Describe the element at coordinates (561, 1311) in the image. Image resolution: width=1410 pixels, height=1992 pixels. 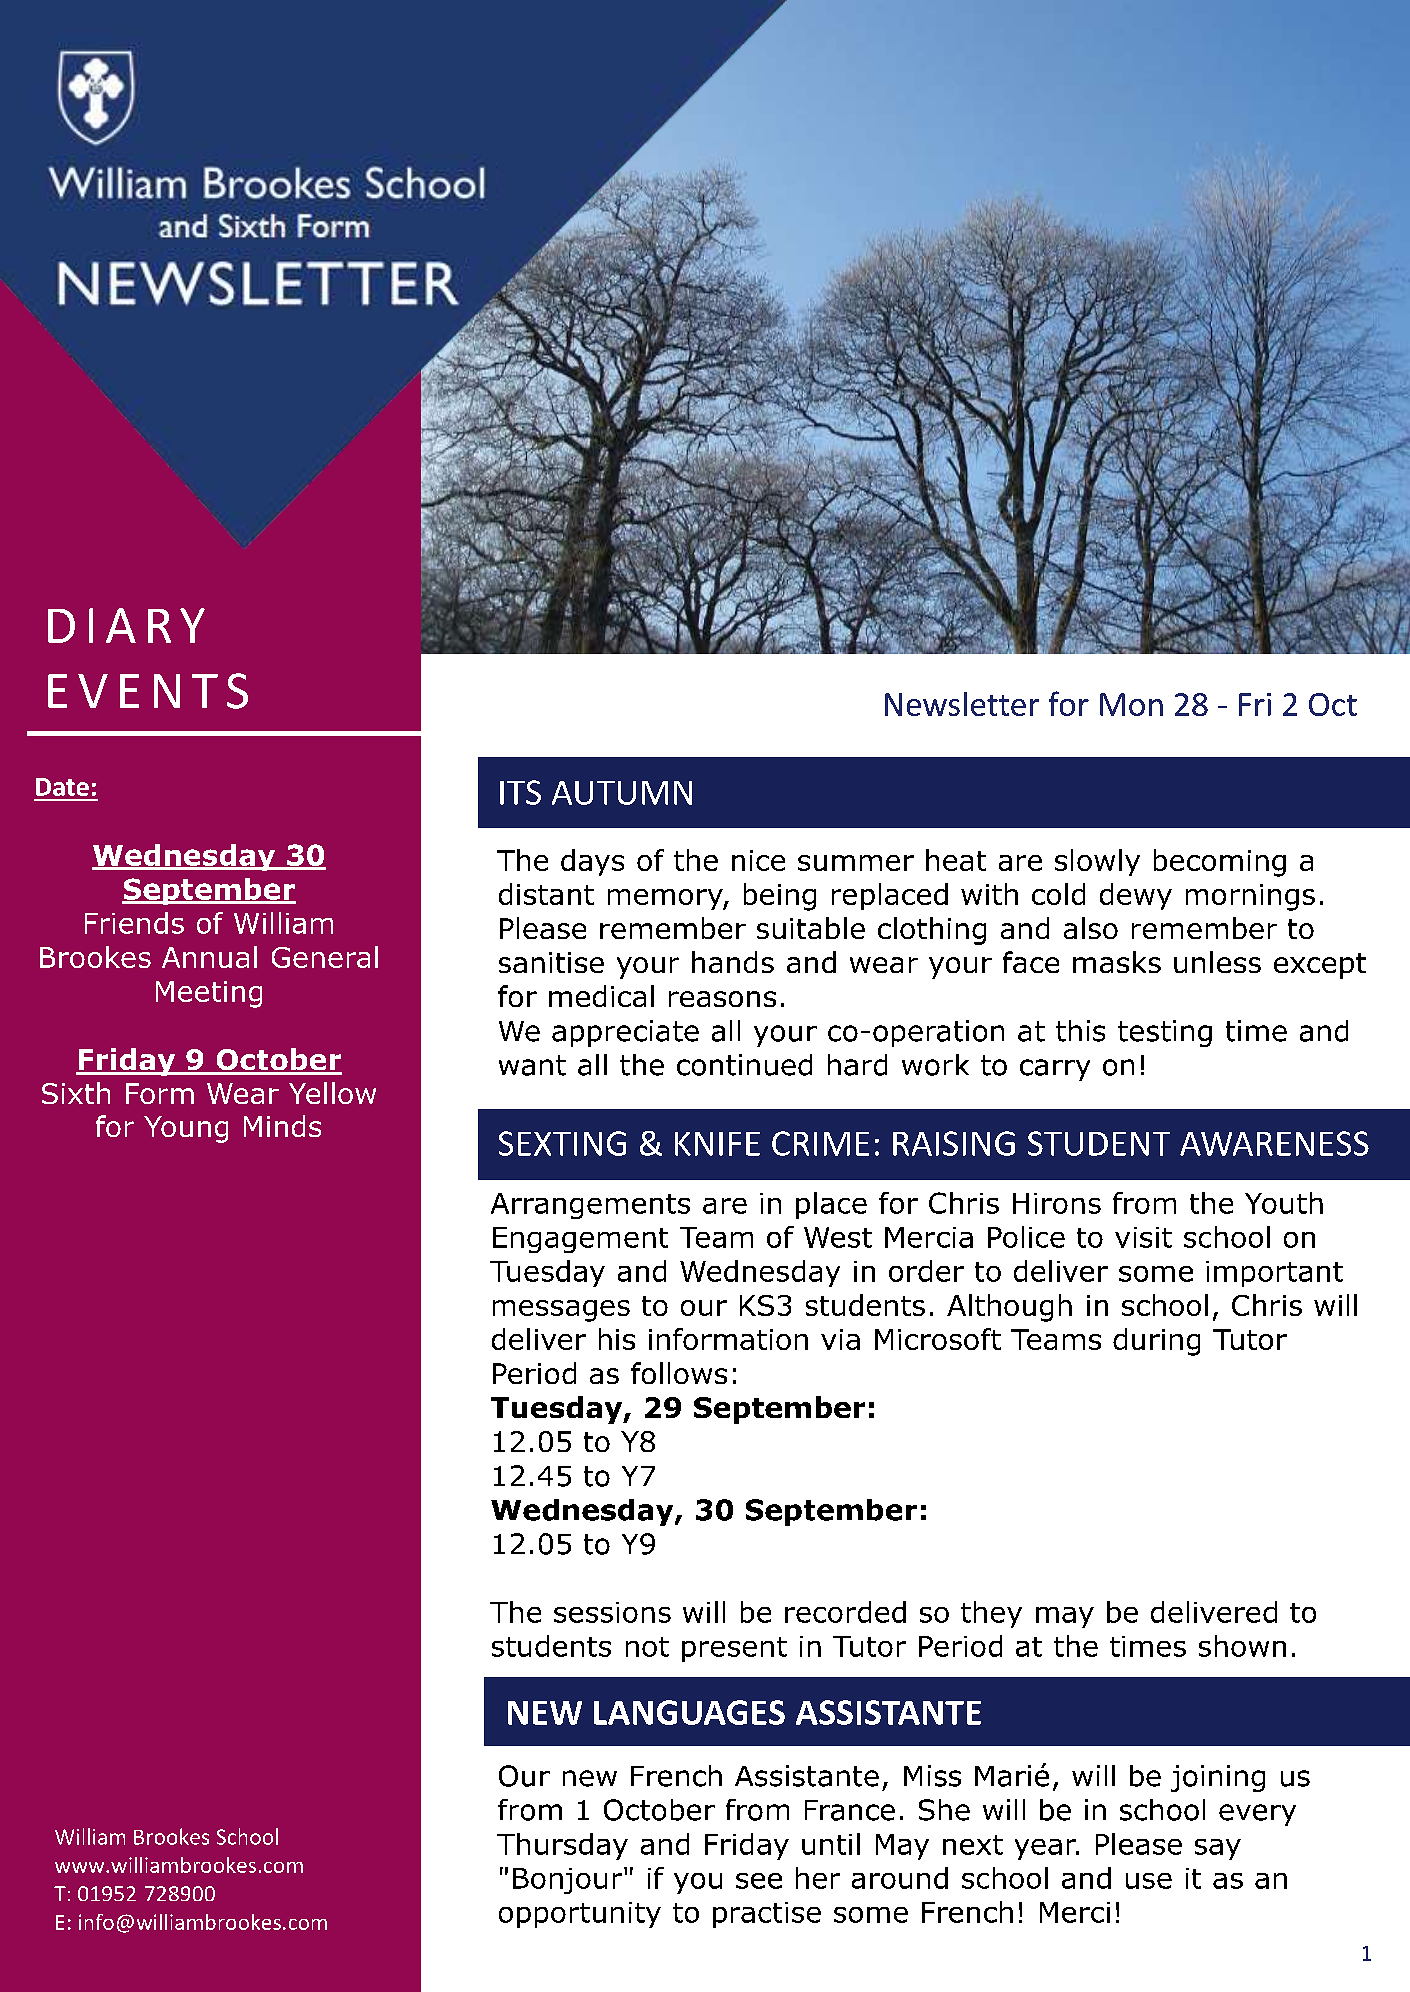
I see `messages` at that location.
